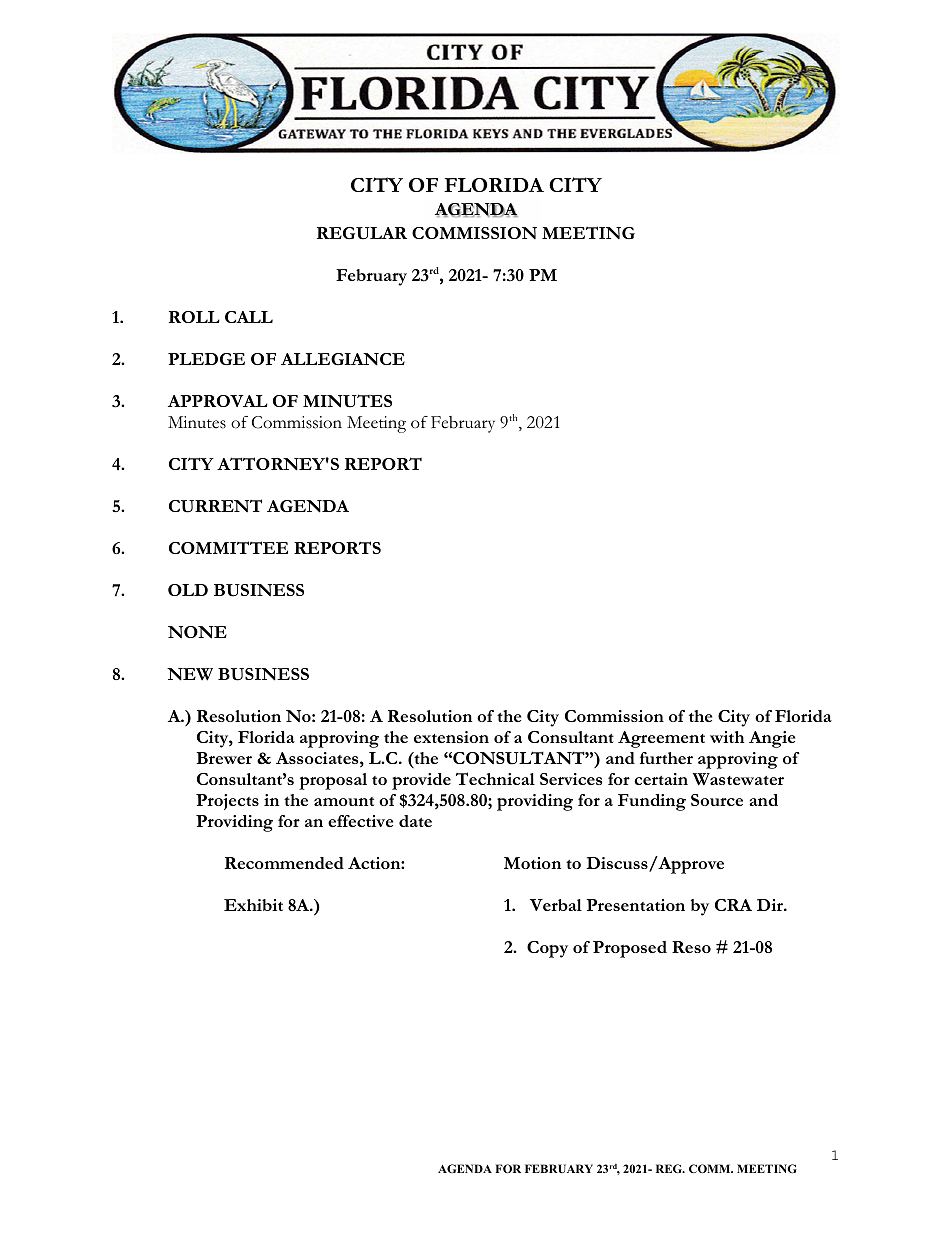 This document has height=1233, width=952. Describe the element at coordinates (188, 590) in the document. I see `OLD` at that location.
